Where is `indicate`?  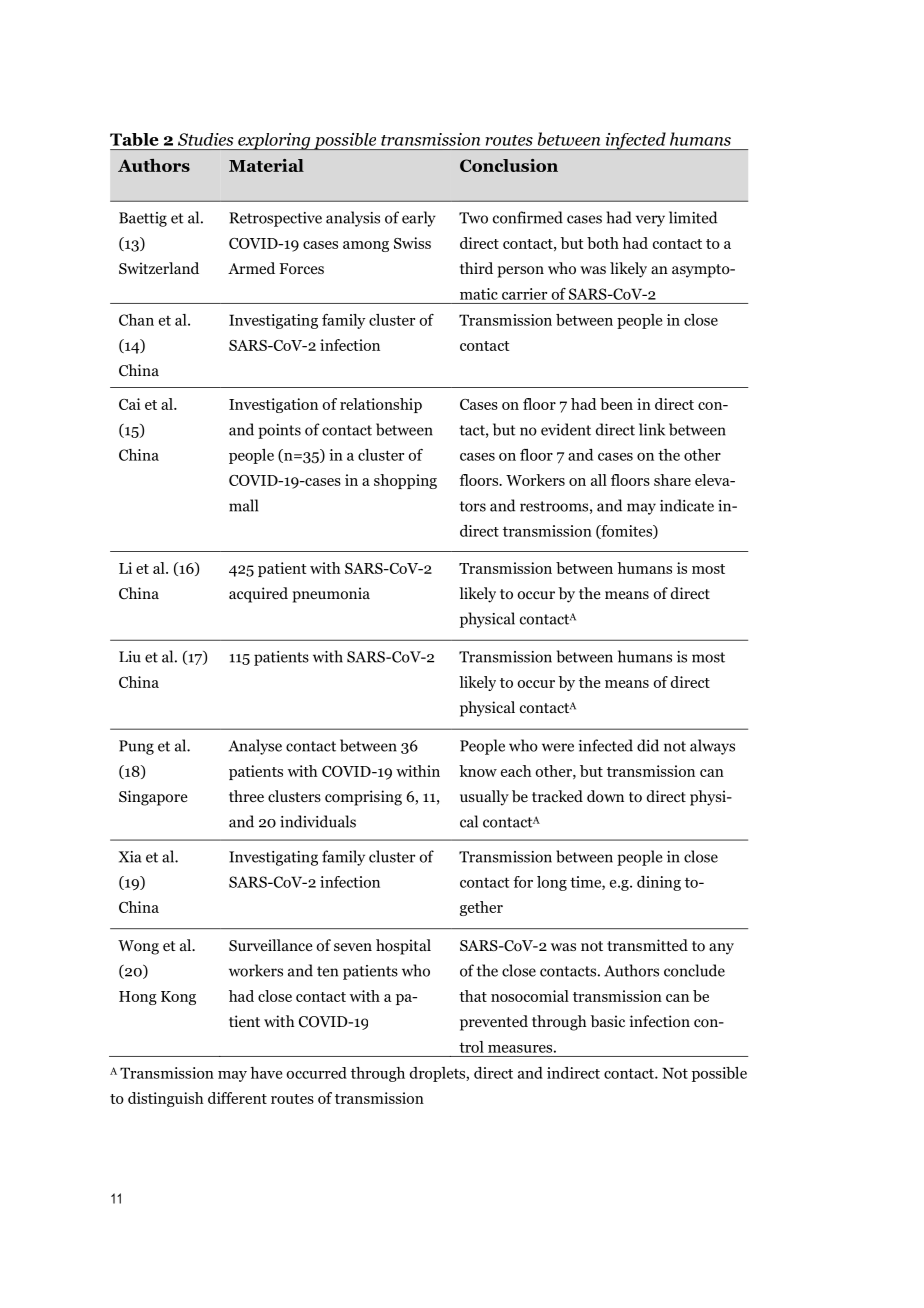 indicate is located at coordinates (687, 505).
